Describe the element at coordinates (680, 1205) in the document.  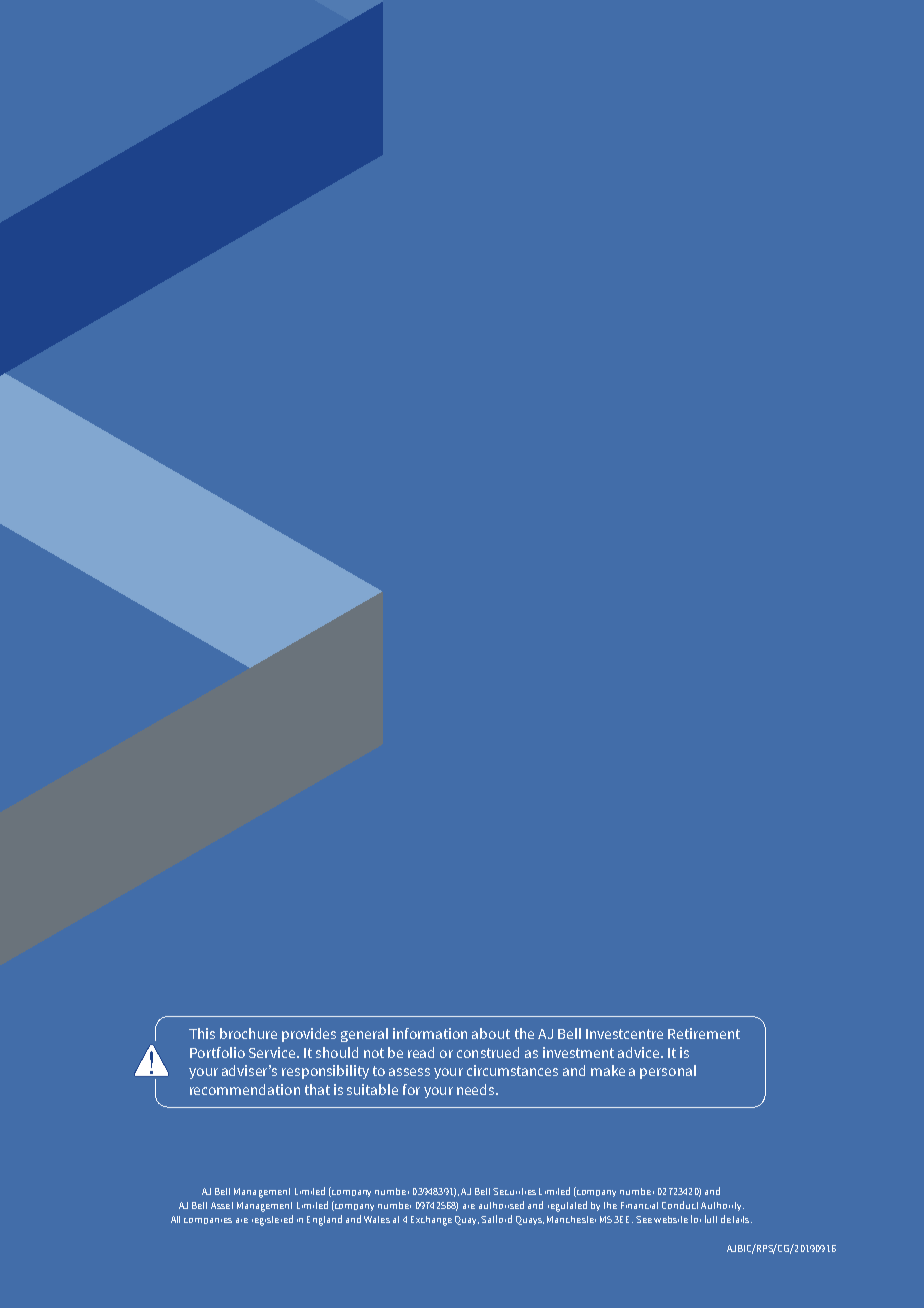
I see `Conduct` at that location.
